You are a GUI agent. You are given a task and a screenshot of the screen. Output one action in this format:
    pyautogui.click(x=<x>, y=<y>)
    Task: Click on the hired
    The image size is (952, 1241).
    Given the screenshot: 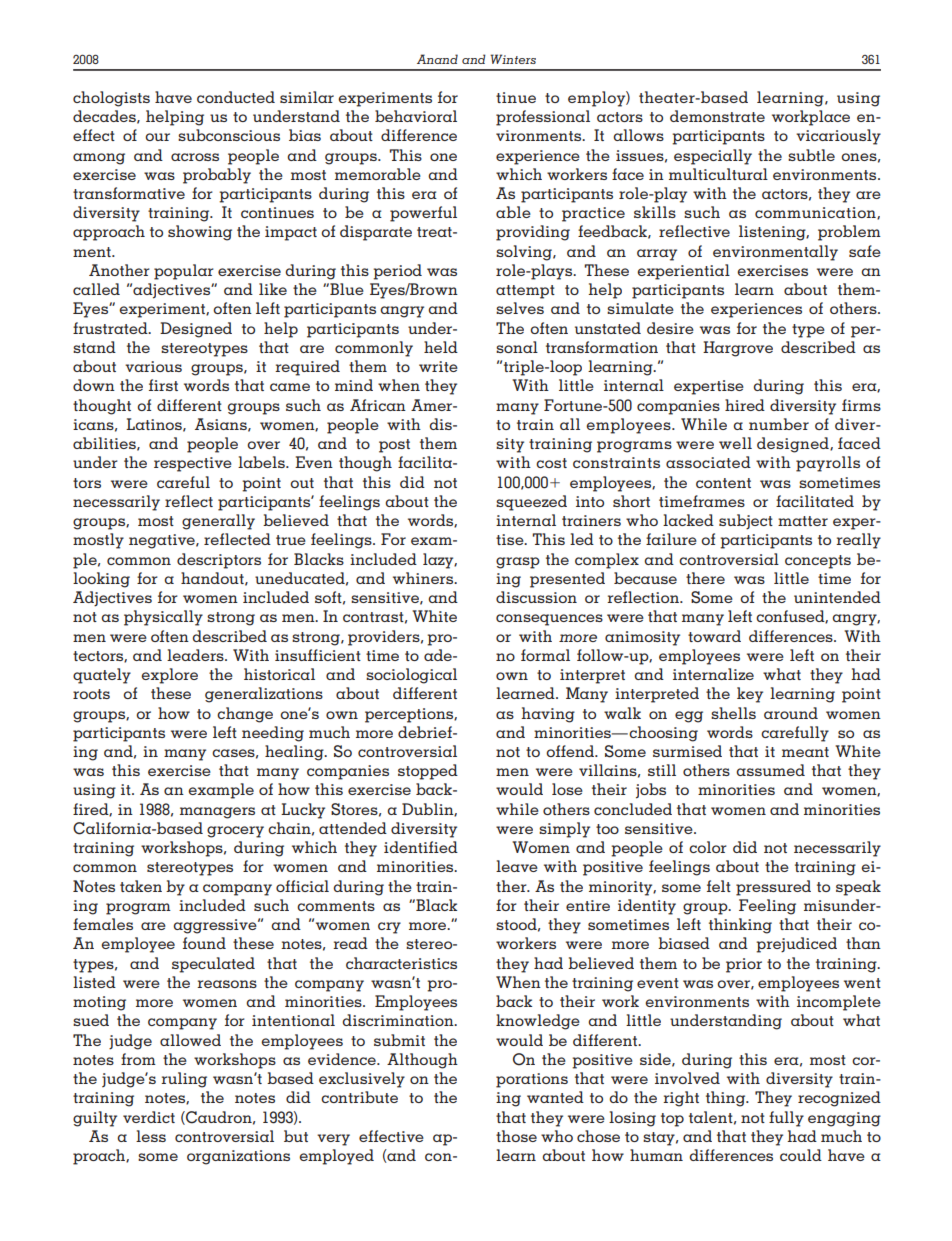 What is the action you would take?
    pyautogui.click(x=745, y=405)
